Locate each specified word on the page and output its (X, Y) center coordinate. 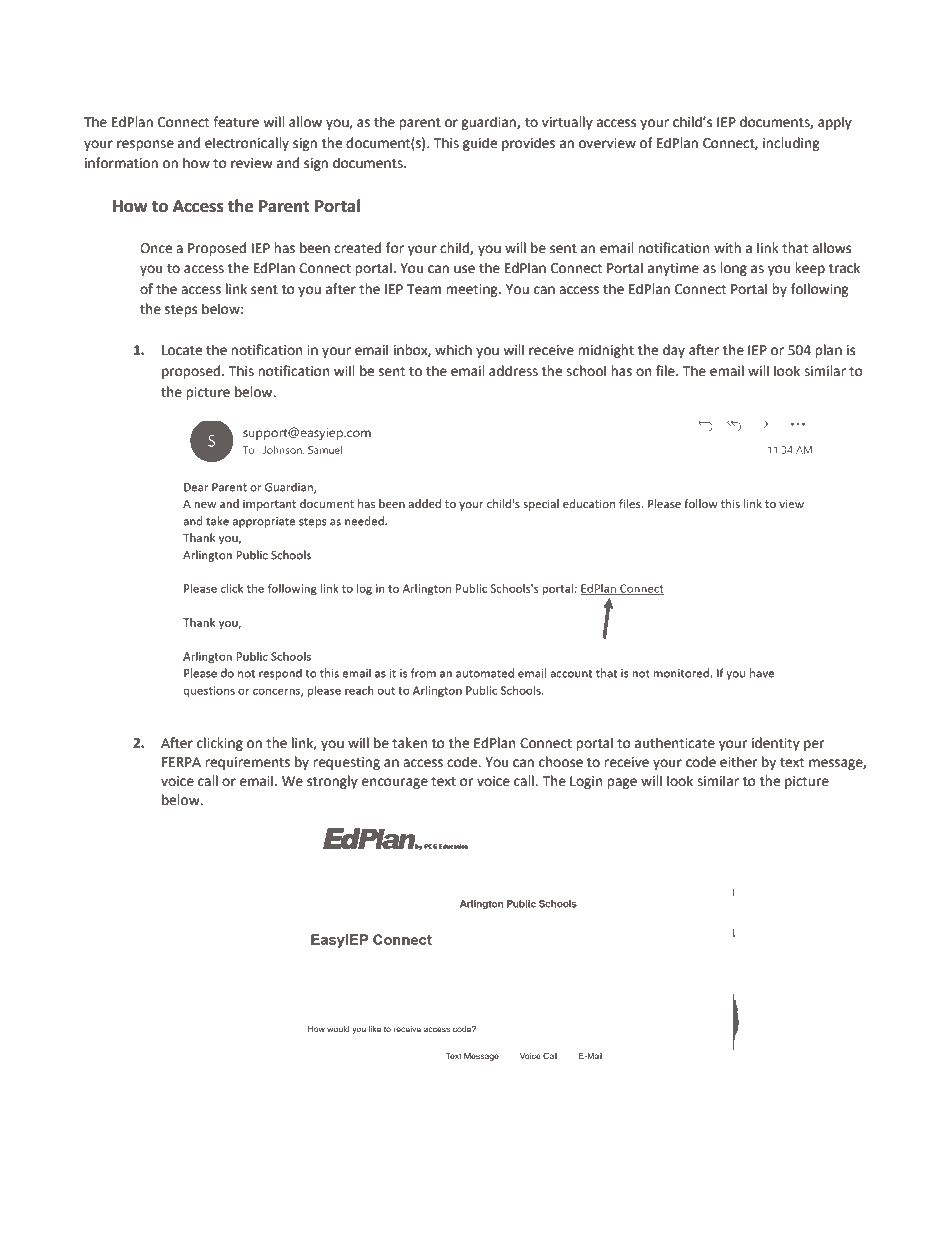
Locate (182, 350)
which (453, 350)
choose (561, 762)
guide (480, 144)
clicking (220, 744)
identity (776, 744)
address (513, 371)
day (674, 351)
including (791, 144)
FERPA (181, 762)
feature (236, 122)
